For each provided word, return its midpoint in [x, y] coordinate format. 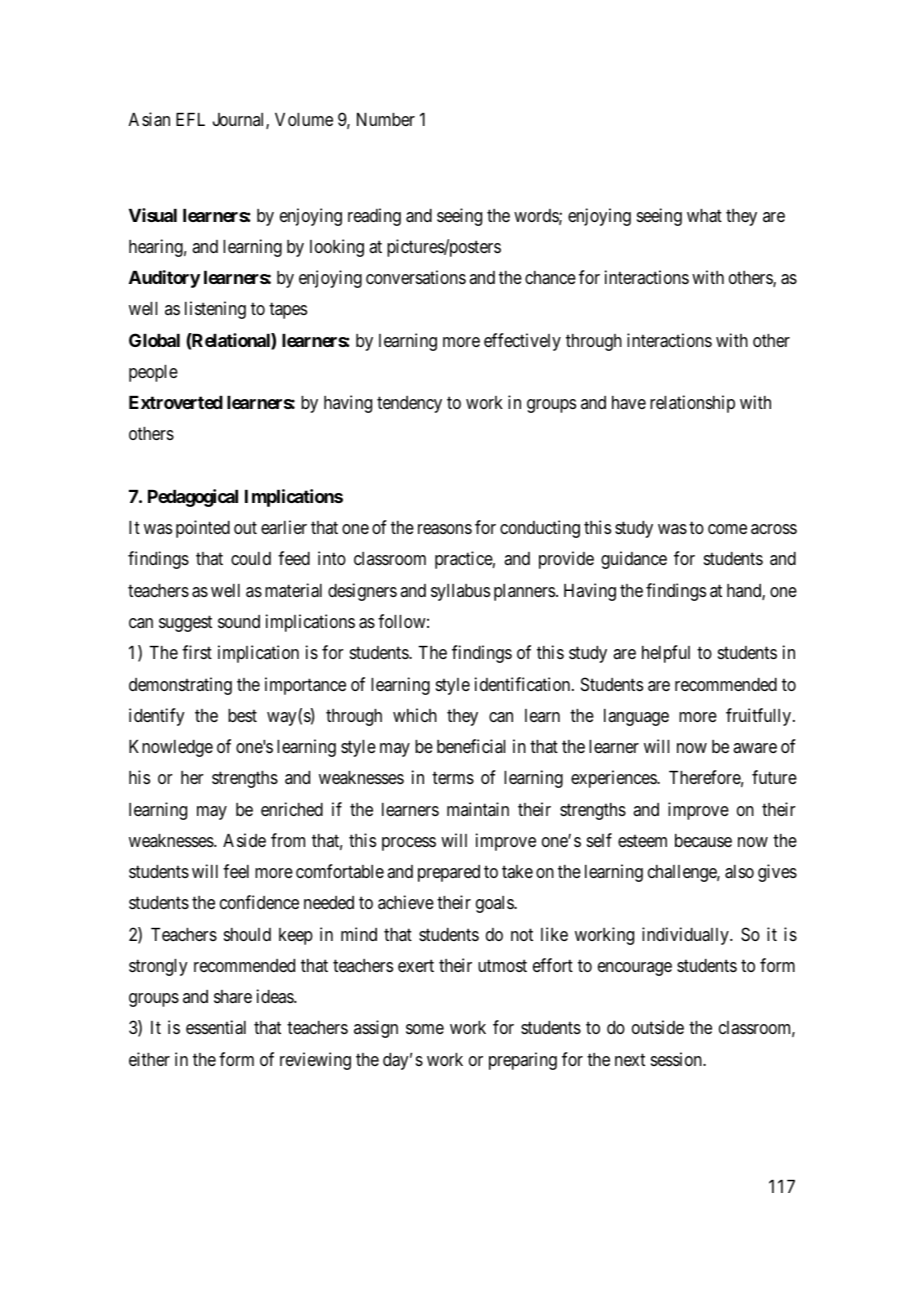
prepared [449, 873]
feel [236, 871]
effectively [522, 342]
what [704, 216]
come [727, 529]
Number [386, 119]
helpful [666, 654]
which [415, 715]
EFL [190, 119]
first [197, 652]
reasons [445, 529]
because [703, 840]
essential [216, 1027]
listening [215, 310]
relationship [692, 404]
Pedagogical [193, 498]
